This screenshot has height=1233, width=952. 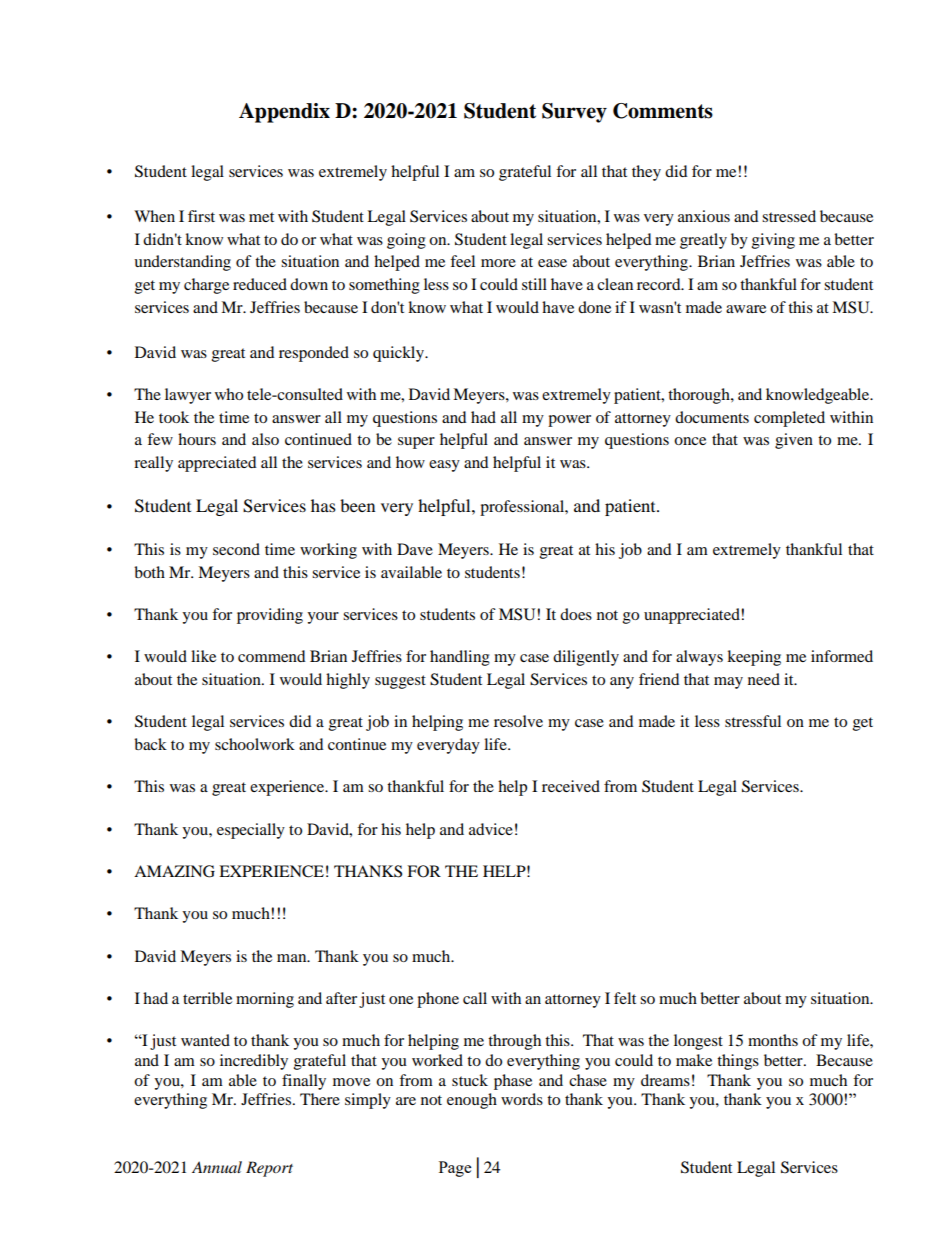 I want to click on Appendix, so click(x=284, y=113).
